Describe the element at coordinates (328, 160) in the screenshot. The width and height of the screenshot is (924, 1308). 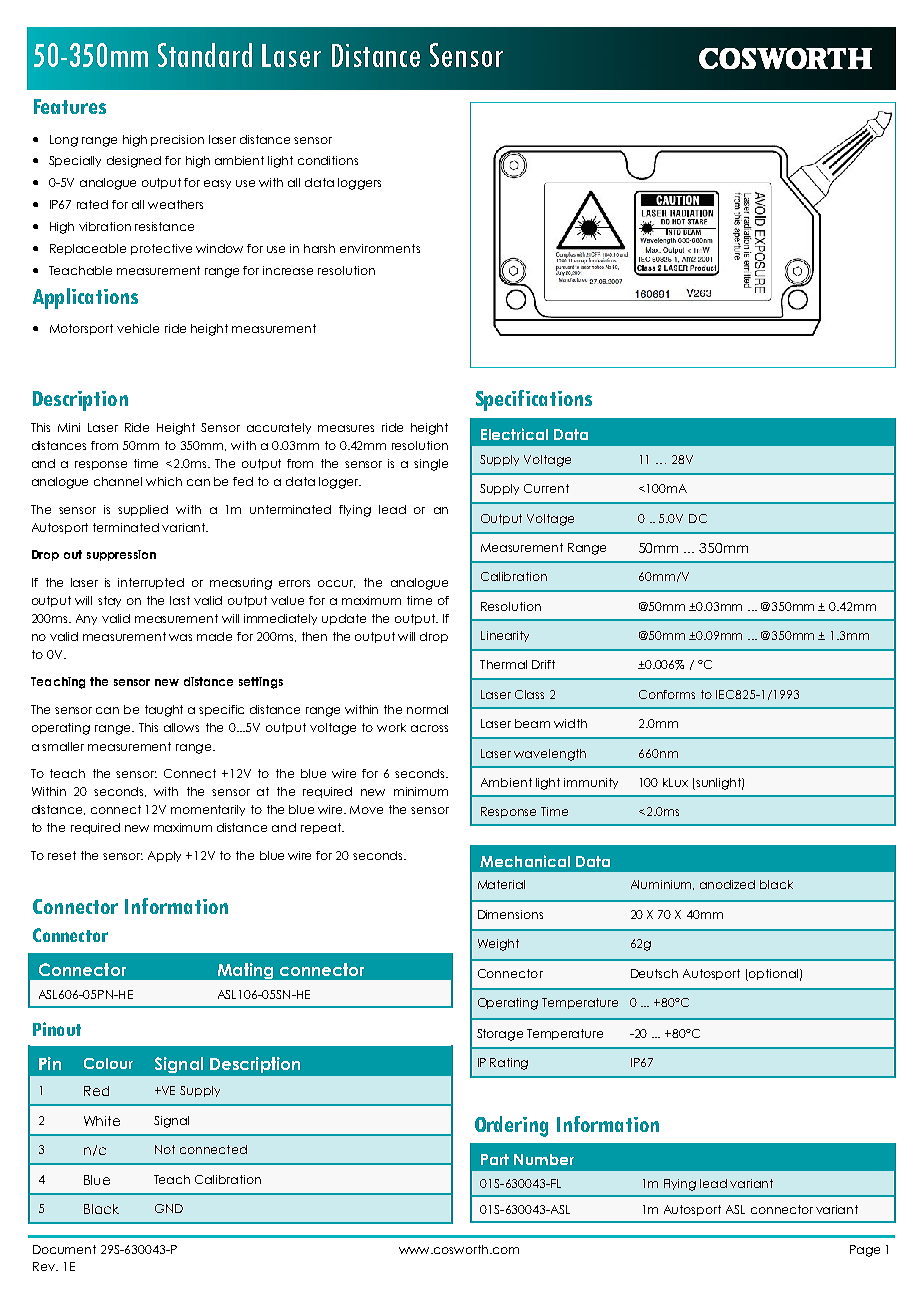
I see `conditions` at that location.
